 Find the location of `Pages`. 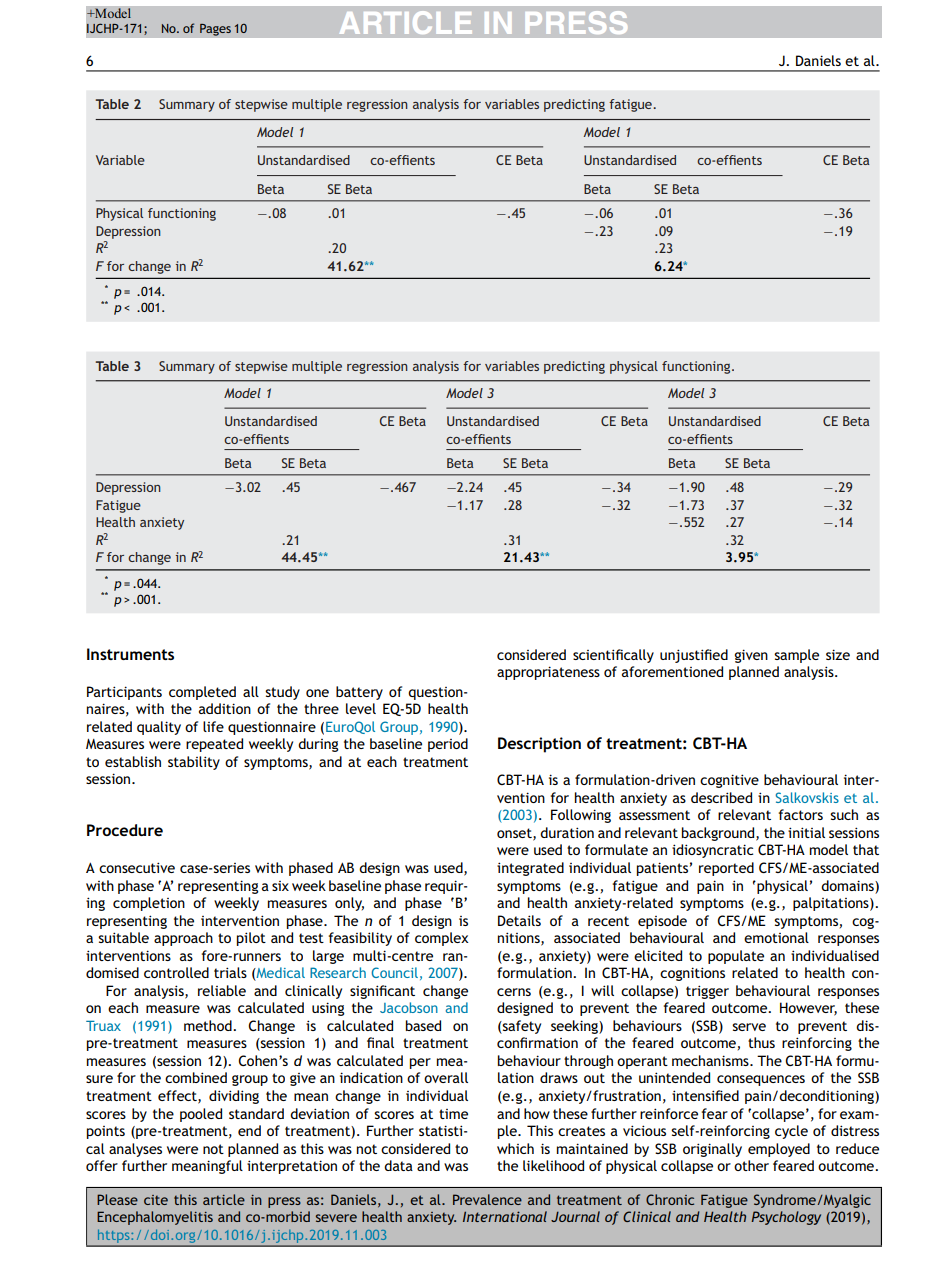

Pages is located at coordinates (215, 29).
